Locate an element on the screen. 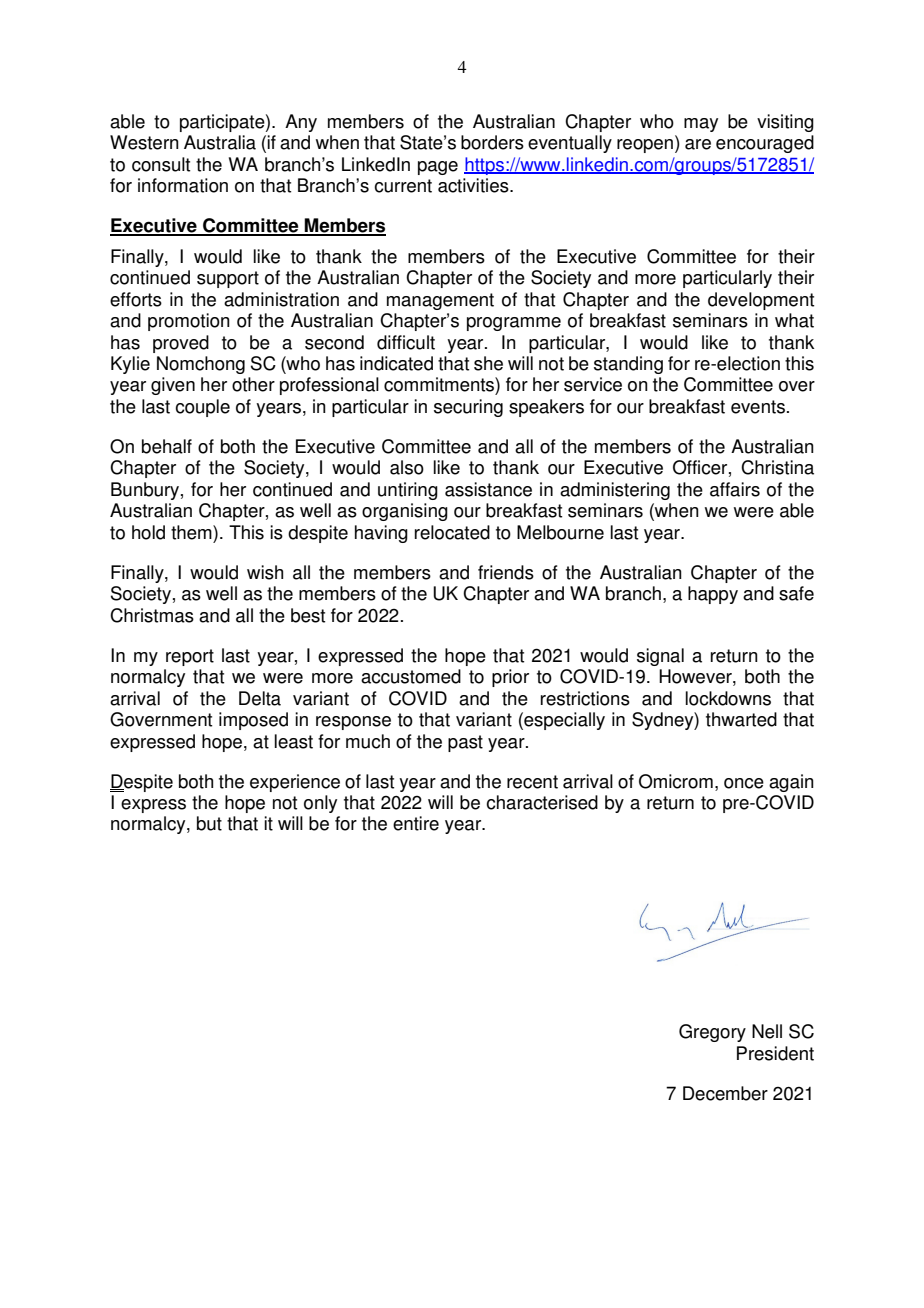  entire is located at coordinates (416, 823).
